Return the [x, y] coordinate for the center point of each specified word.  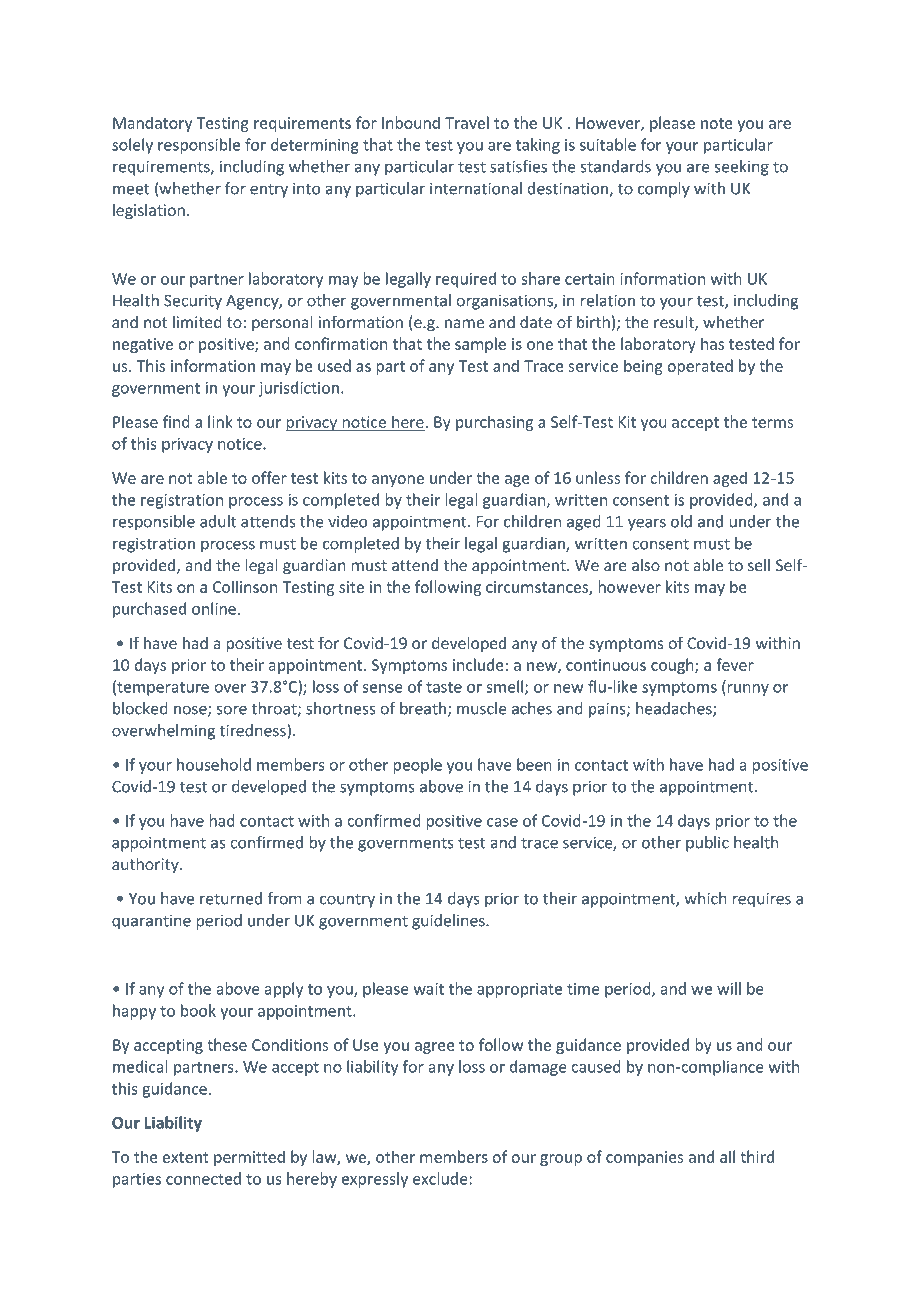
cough [673, 666]
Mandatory [152, 124]
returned [231, 898]
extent [185, 1157]
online [214, 608]
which [706, 898]
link [220, 421]
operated [700, 367]
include [478, 664]
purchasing [494, 423]
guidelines [449, 922]
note [717, 123]
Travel [467, 122]
